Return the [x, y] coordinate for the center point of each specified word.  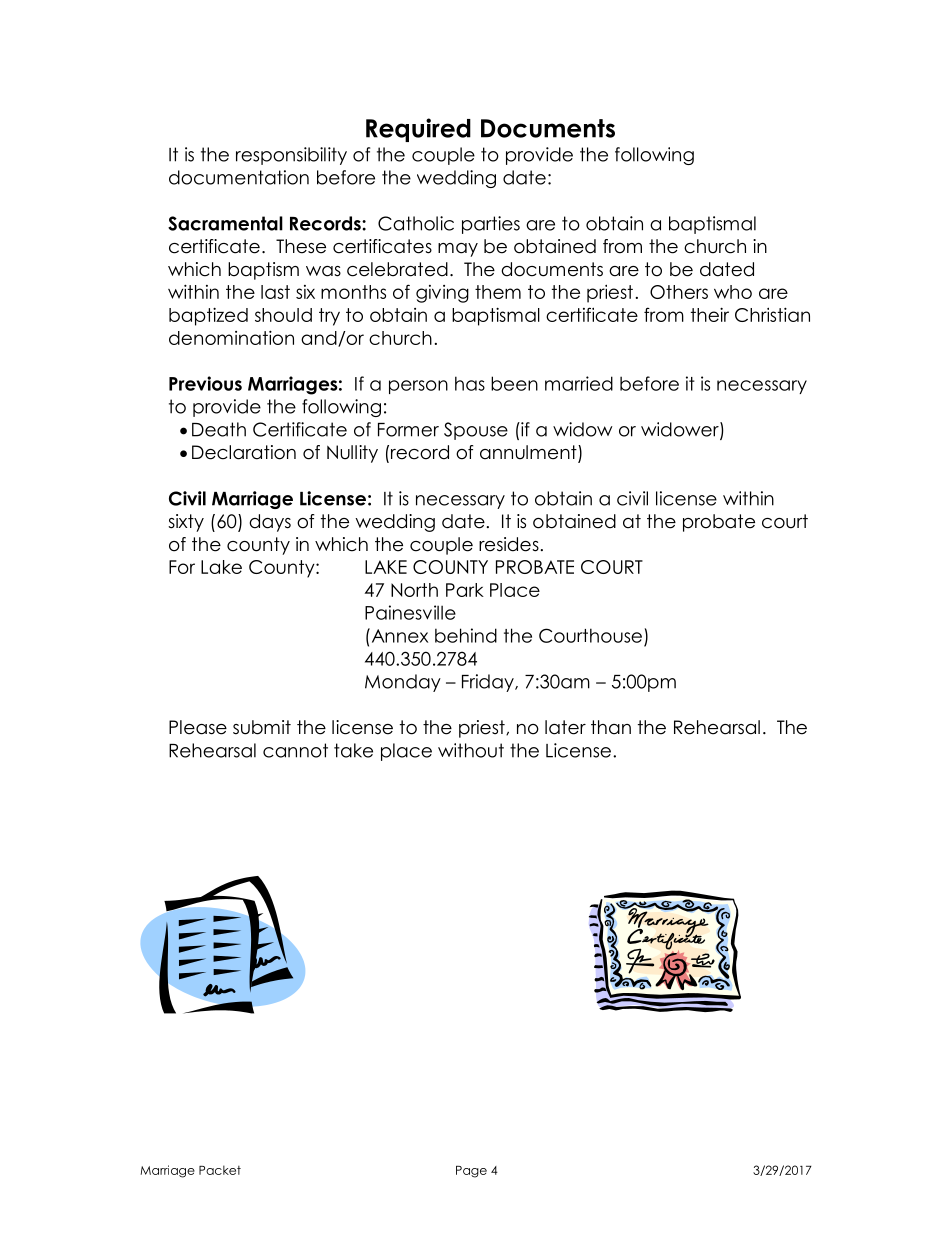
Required [418, 130]
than [611, 727]
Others [679, 292]
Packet [220, 1170]
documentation [239, 177]
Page [471, 1172]
